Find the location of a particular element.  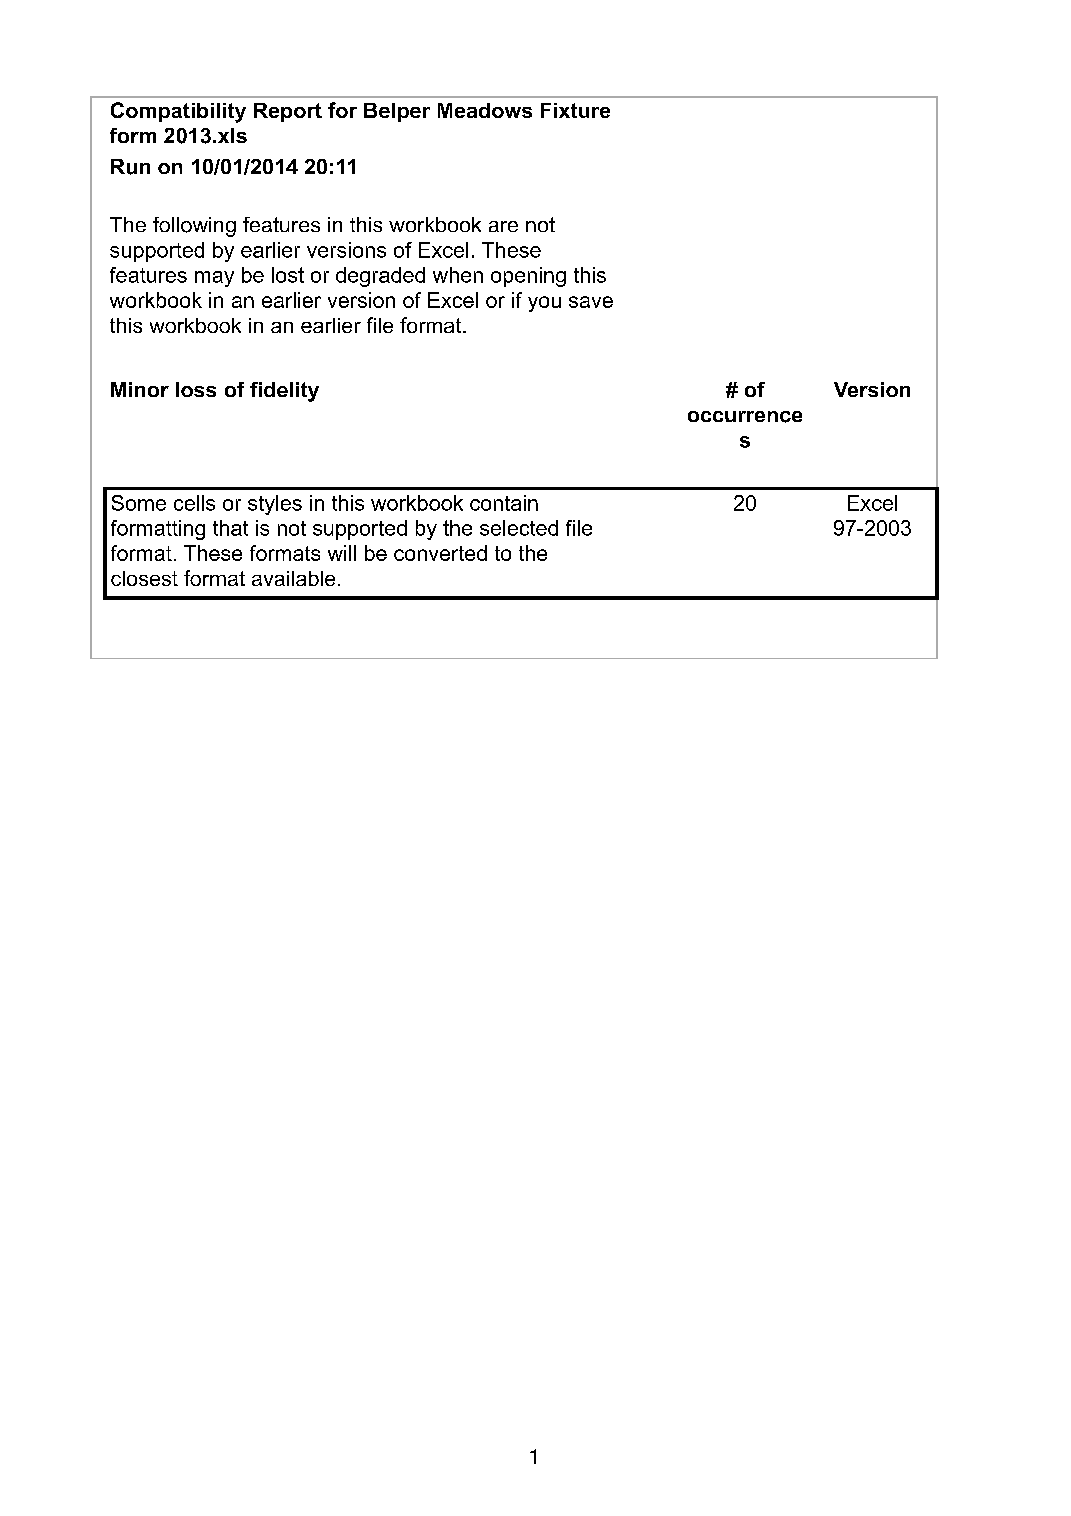

closest is located at coordinates (144, 578).
